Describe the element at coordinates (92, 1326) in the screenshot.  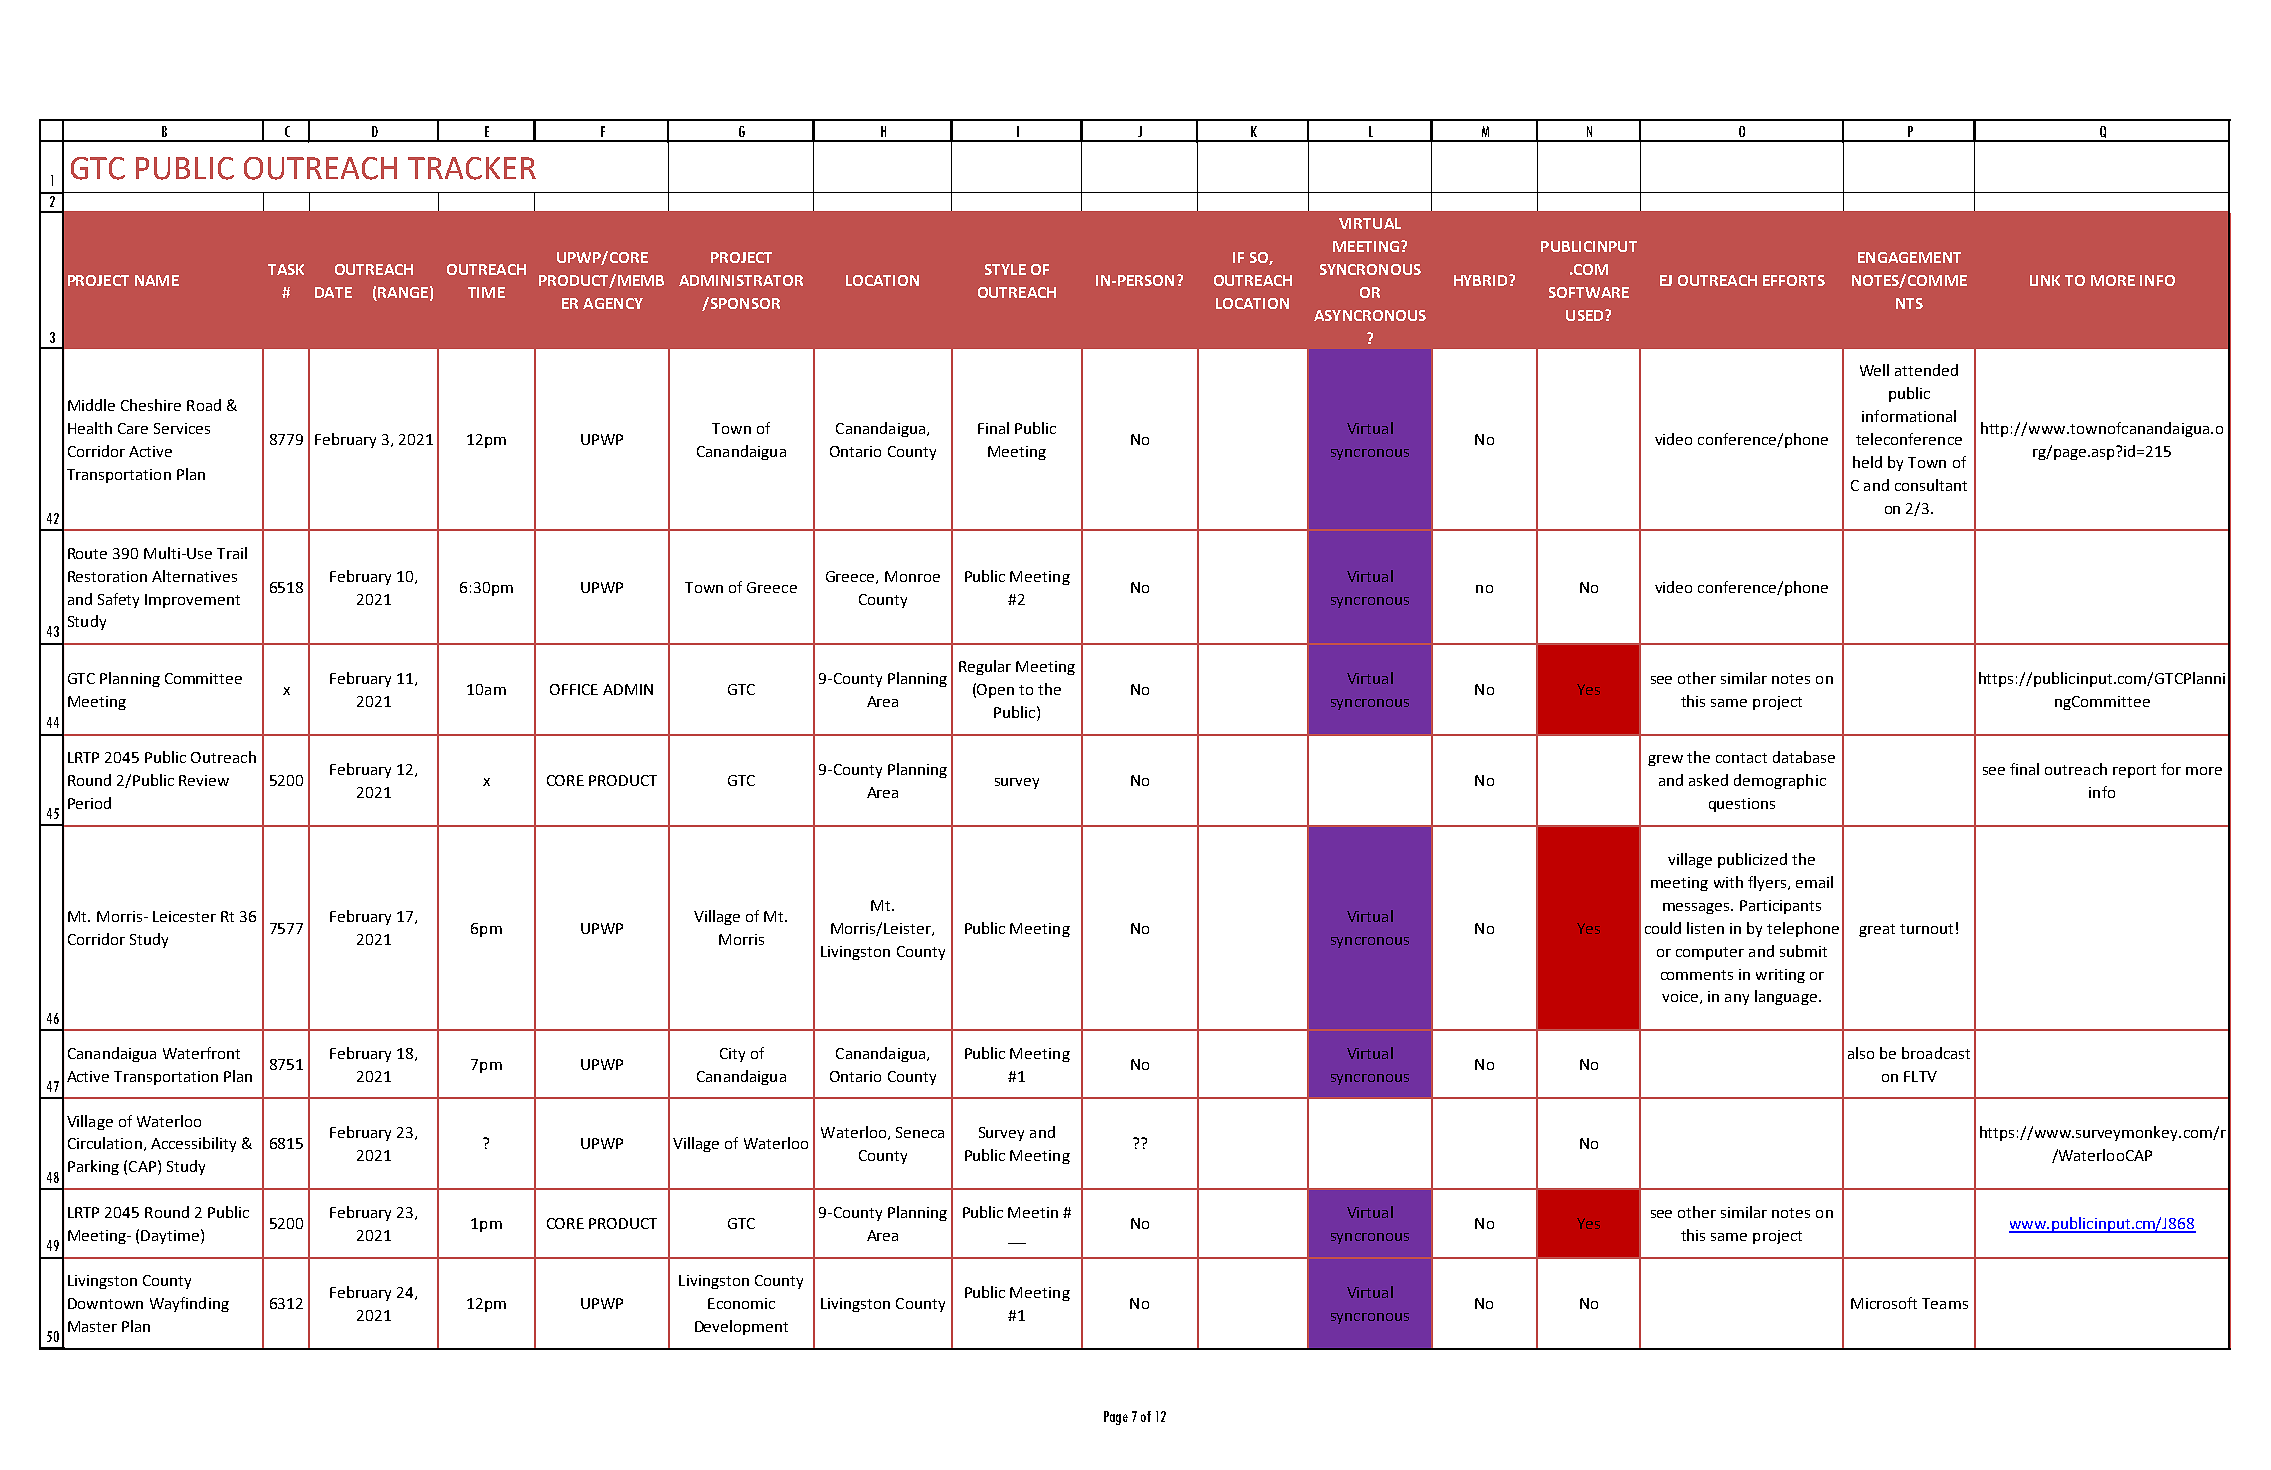
I see `Master` at that location.
